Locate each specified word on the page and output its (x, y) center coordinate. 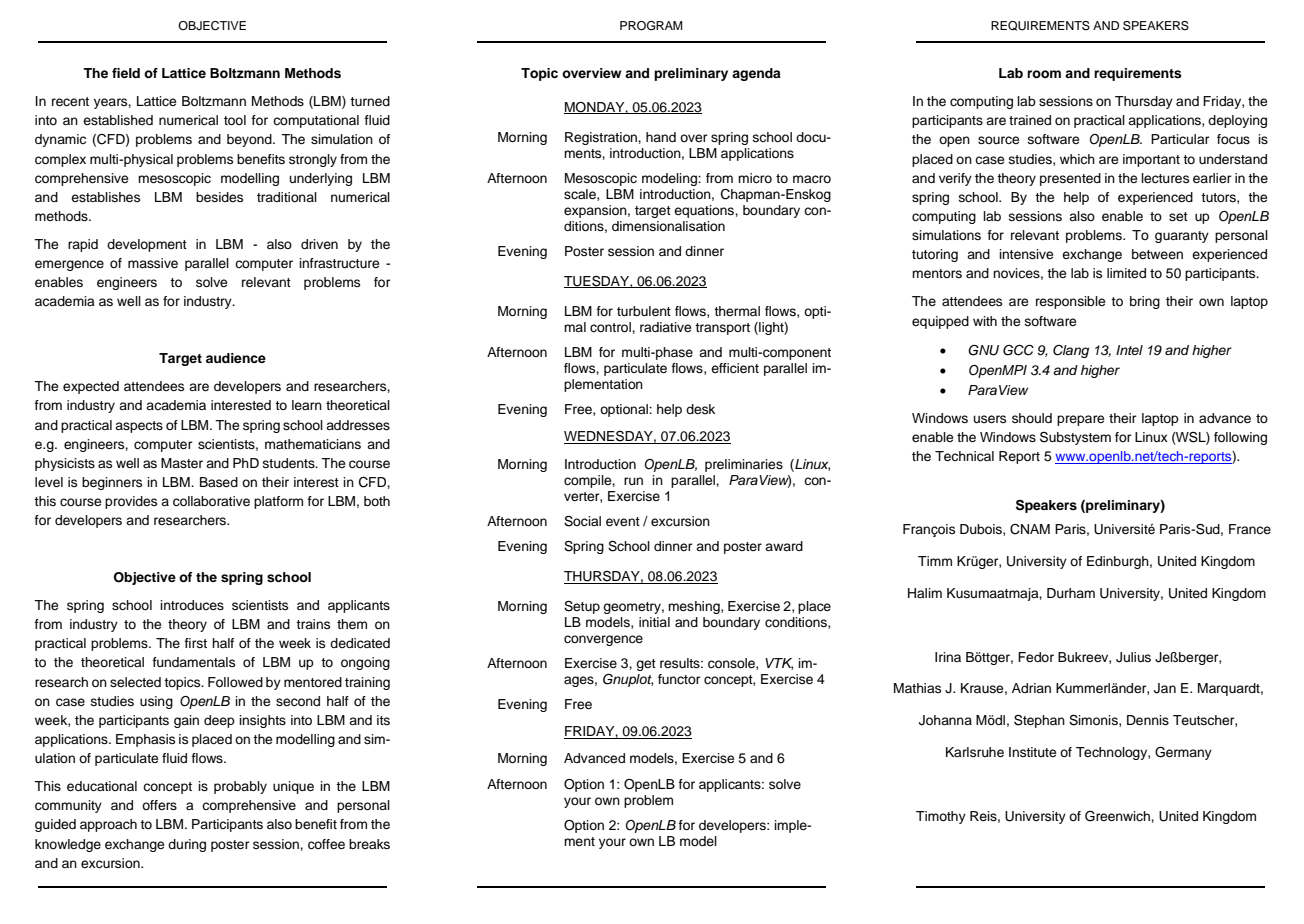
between (1157, 254)
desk (700, 409)
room (1044, 74)
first (195, 643)
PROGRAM (651, 26)
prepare (1080, 420)
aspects (139, 427)
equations (705, 211)
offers (159, 805)
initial (654, 622)
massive (153, 263)
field (126, 73)
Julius (1133, 657)
